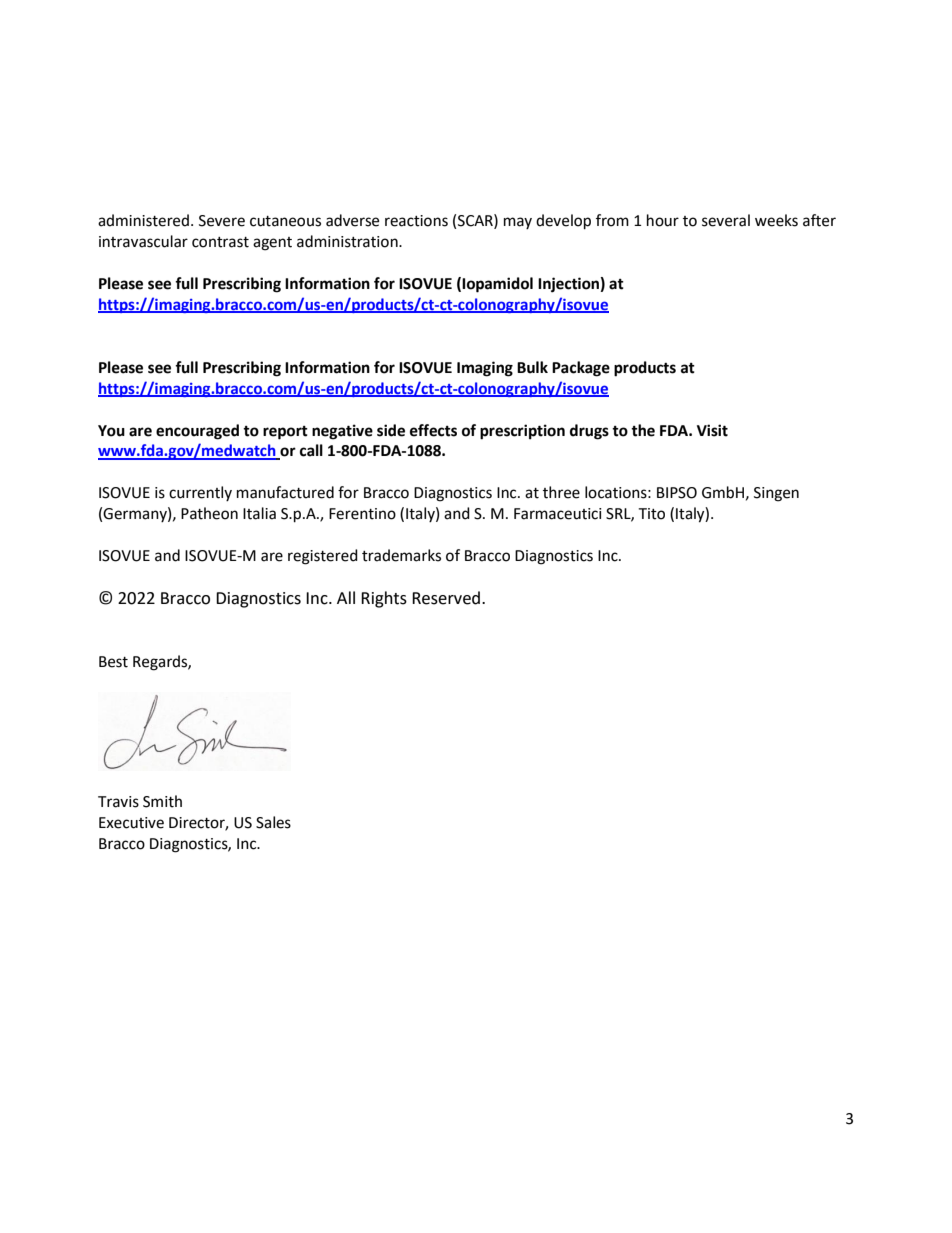 The width and height of the image is (952, 1233). I want to click on several, so click(726, 220).
